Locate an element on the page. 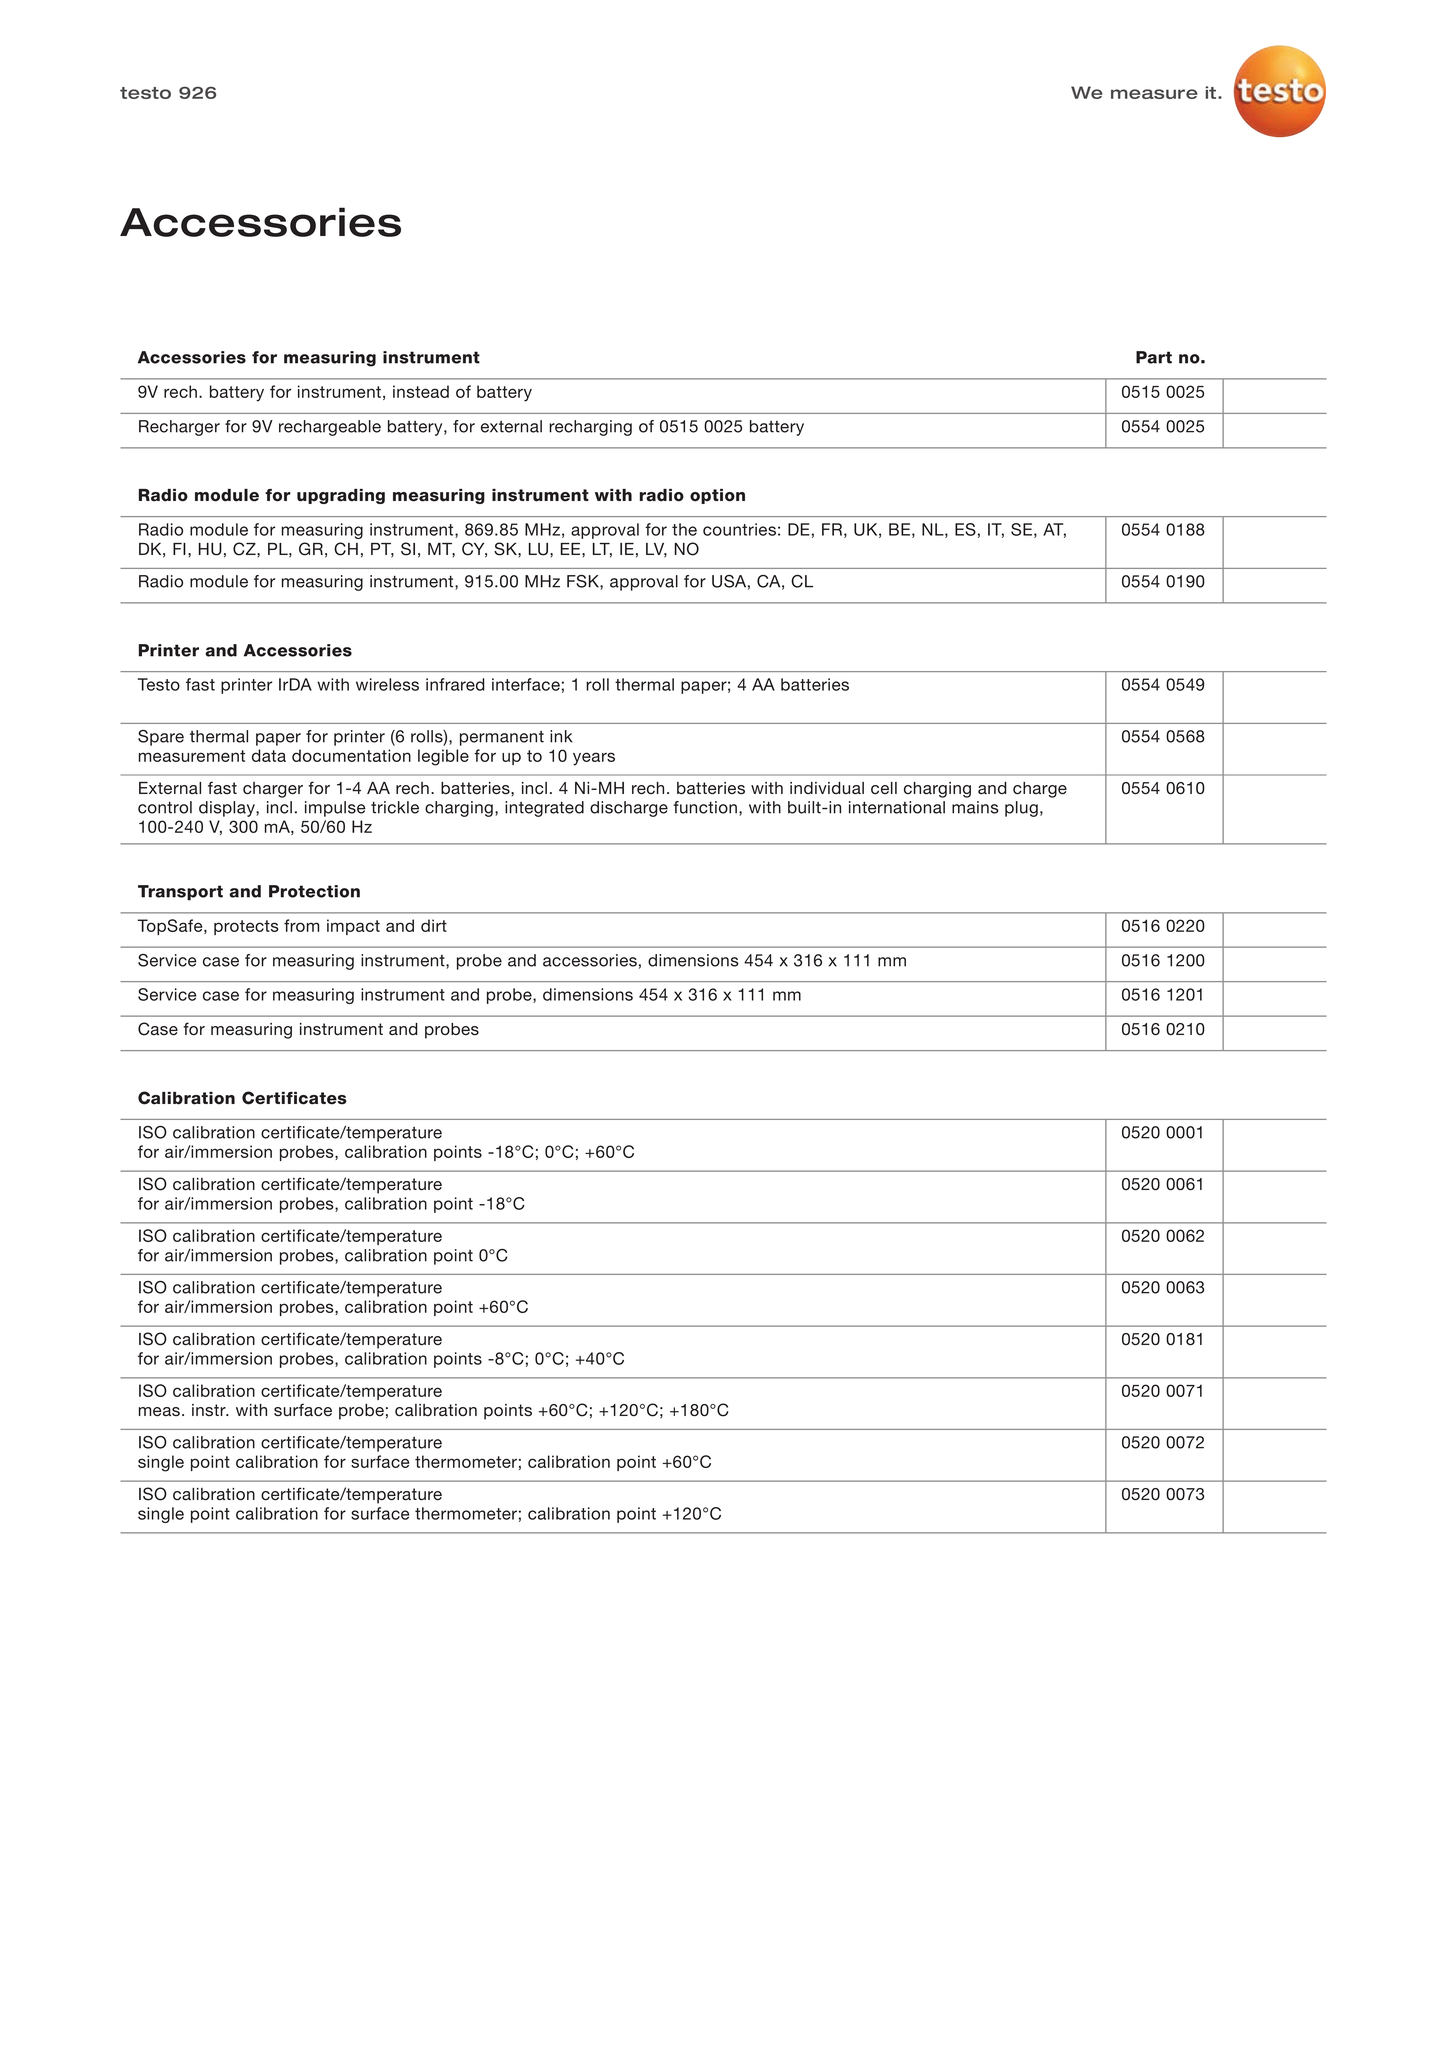 Image resolution: width=1447 pixels, height=2046 pixels. Part is located at coordinates (1154, 357).
